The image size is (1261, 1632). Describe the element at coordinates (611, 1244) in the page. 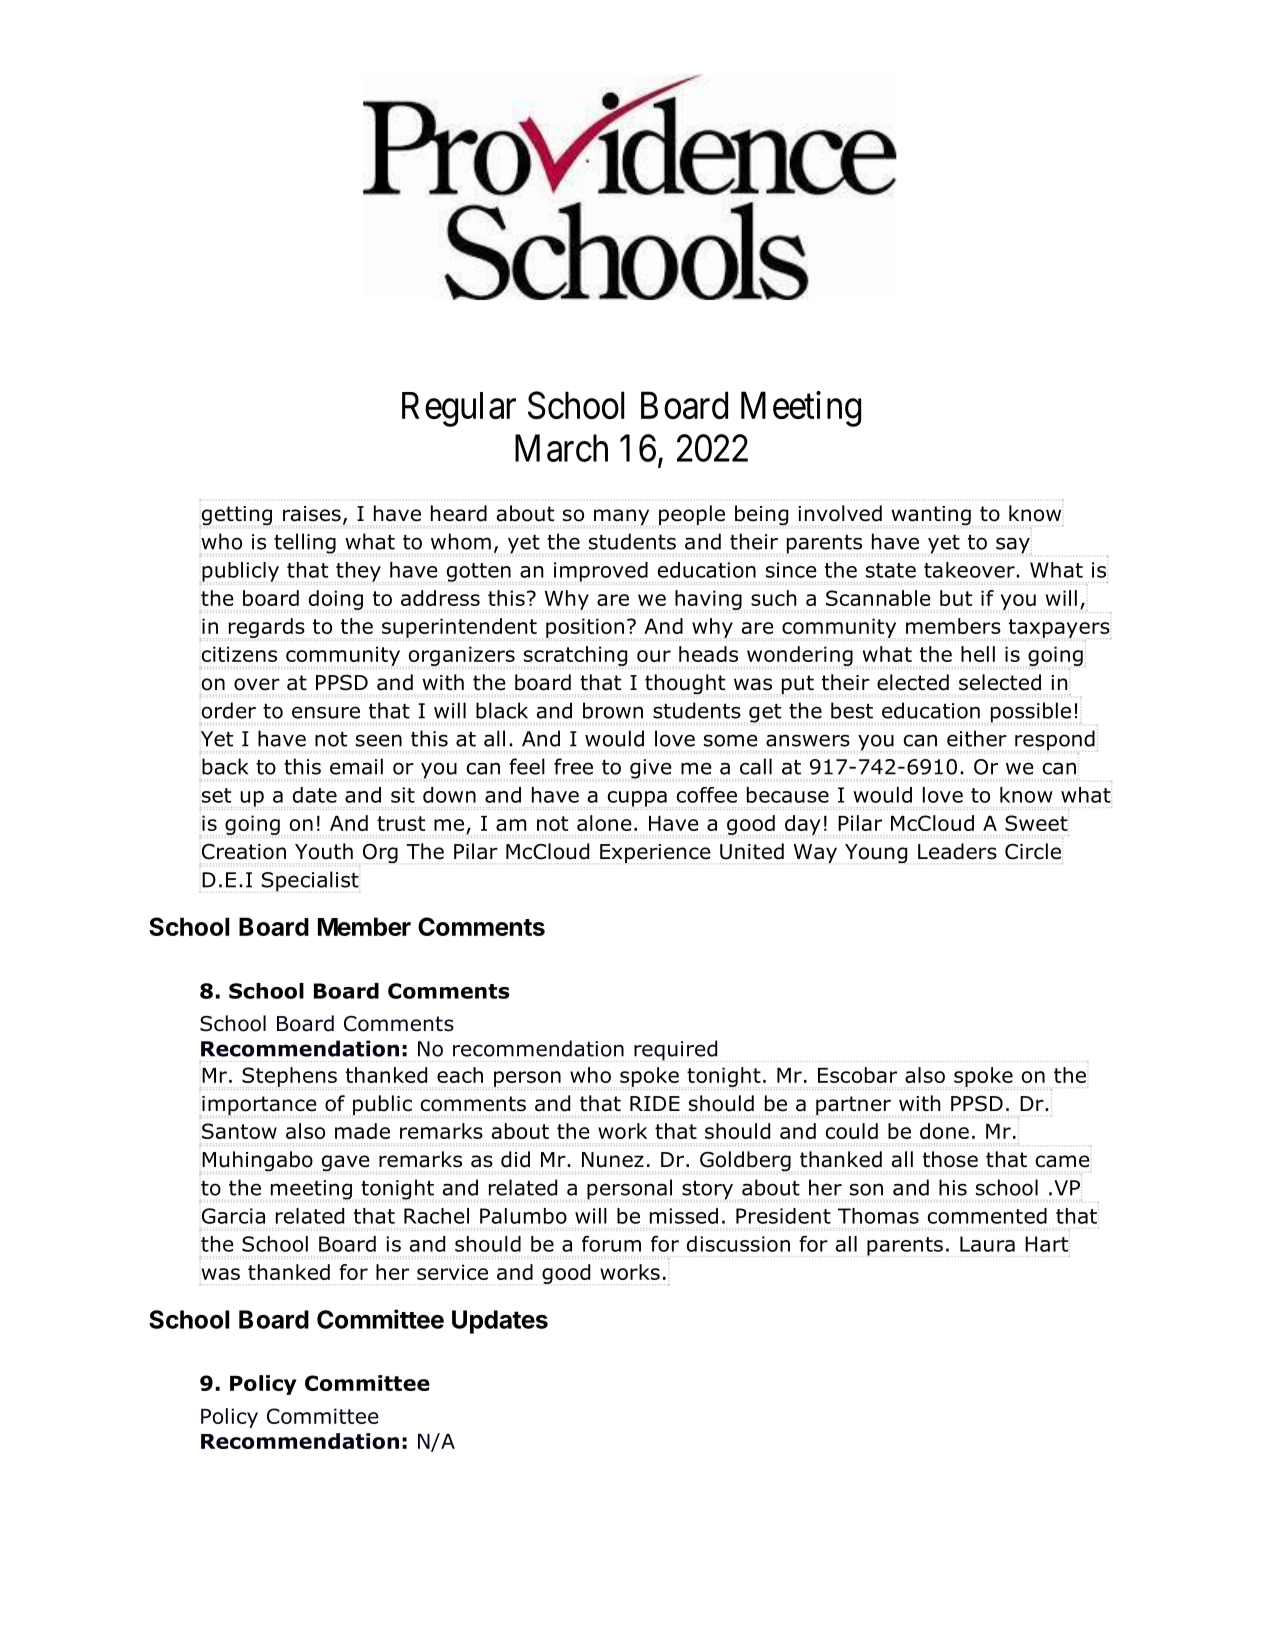

I see `forum` at that location.
